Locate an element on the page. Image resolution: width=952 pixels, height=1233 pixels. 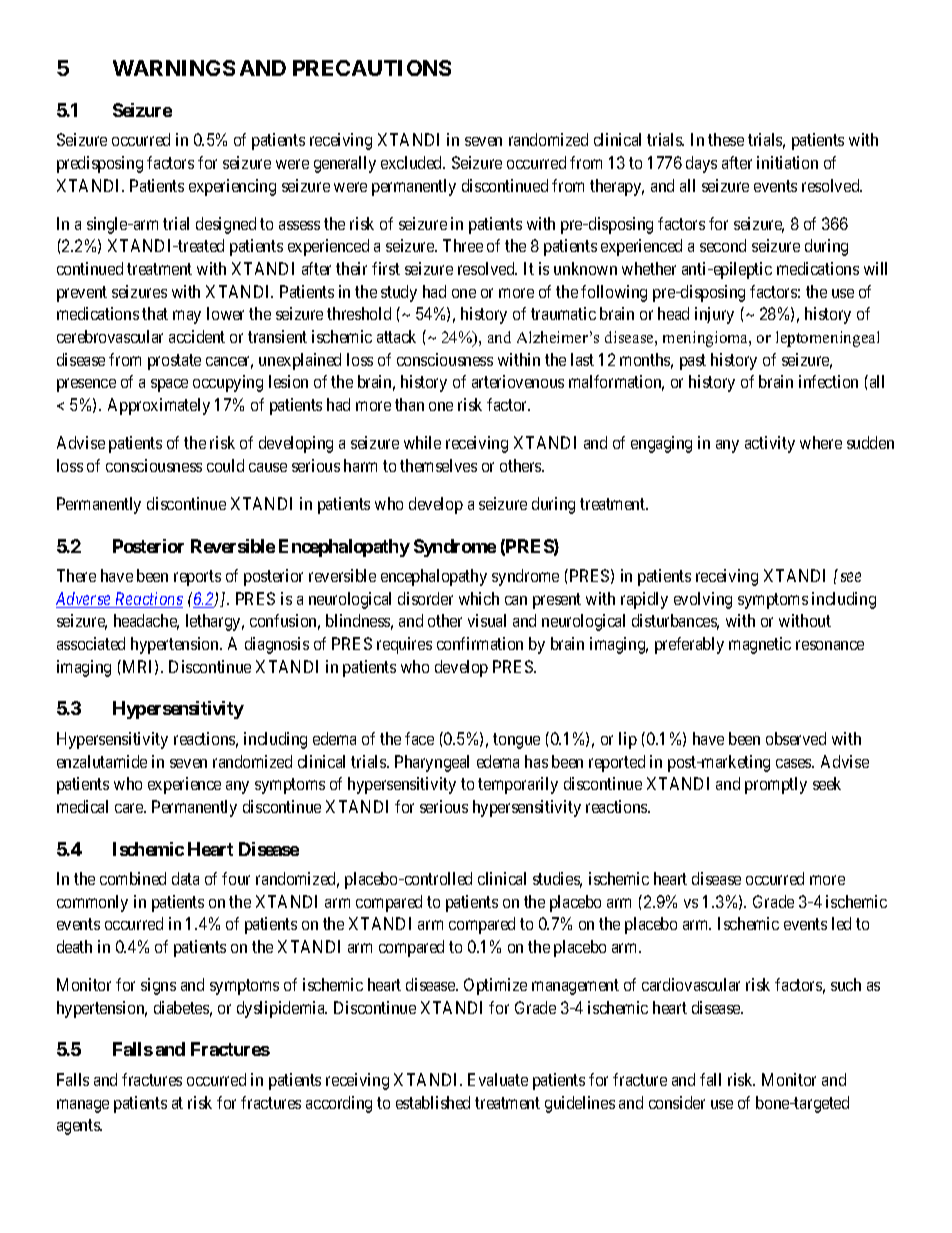
these is located at coordinates (726, 139).
